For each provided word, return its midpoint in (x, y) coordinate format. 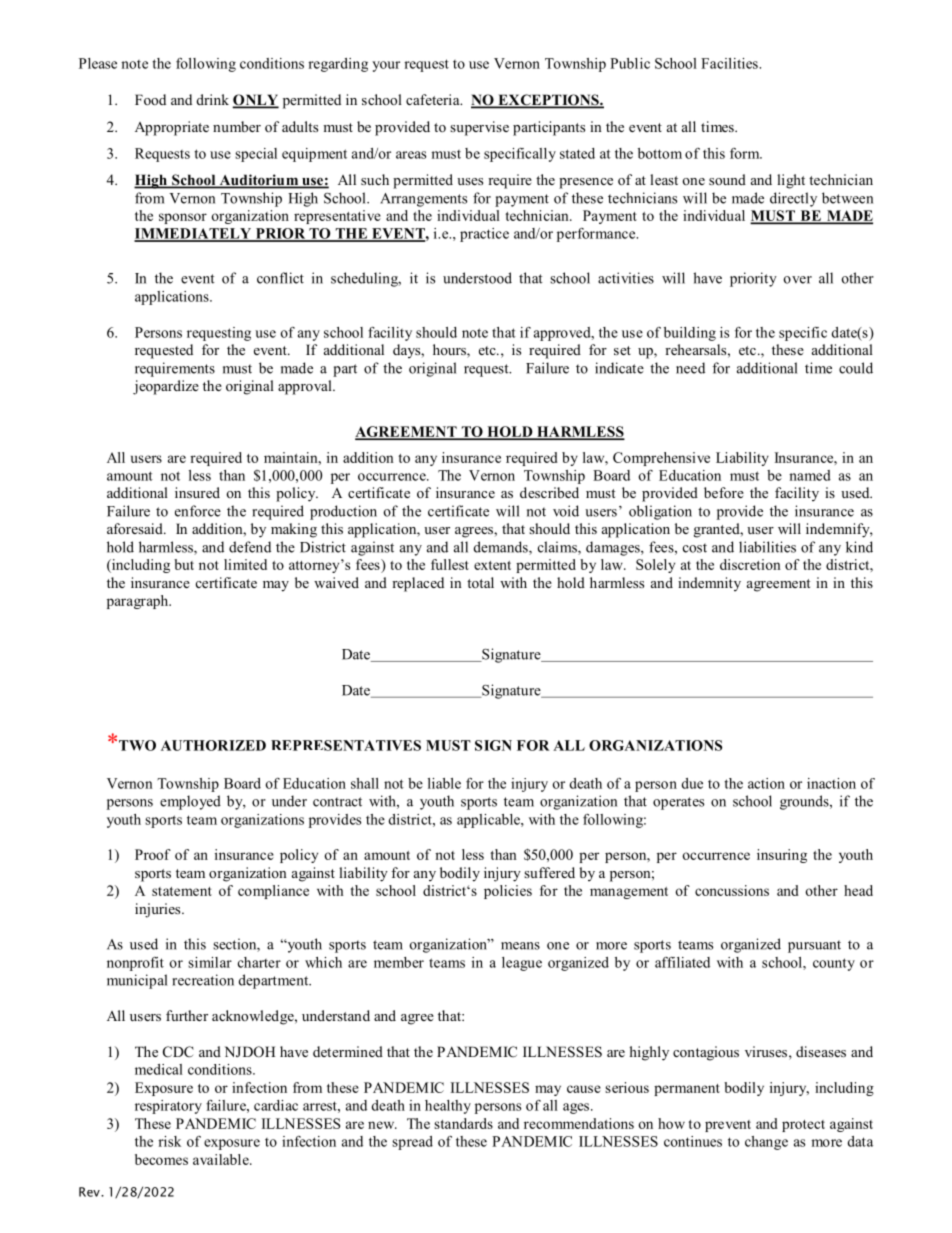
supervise (479, 128)
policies (508, 892)
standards (463, 1123)
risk (169, 1141)
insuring (782, 856)
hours (450, 351)
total (480, 582)
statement (182, 891)
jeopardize (166, 387)
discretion (750, 564)
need (690, 368)
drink (213, 99)
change (766, 1143)
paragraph (139, 602)
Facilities (730, 63)
